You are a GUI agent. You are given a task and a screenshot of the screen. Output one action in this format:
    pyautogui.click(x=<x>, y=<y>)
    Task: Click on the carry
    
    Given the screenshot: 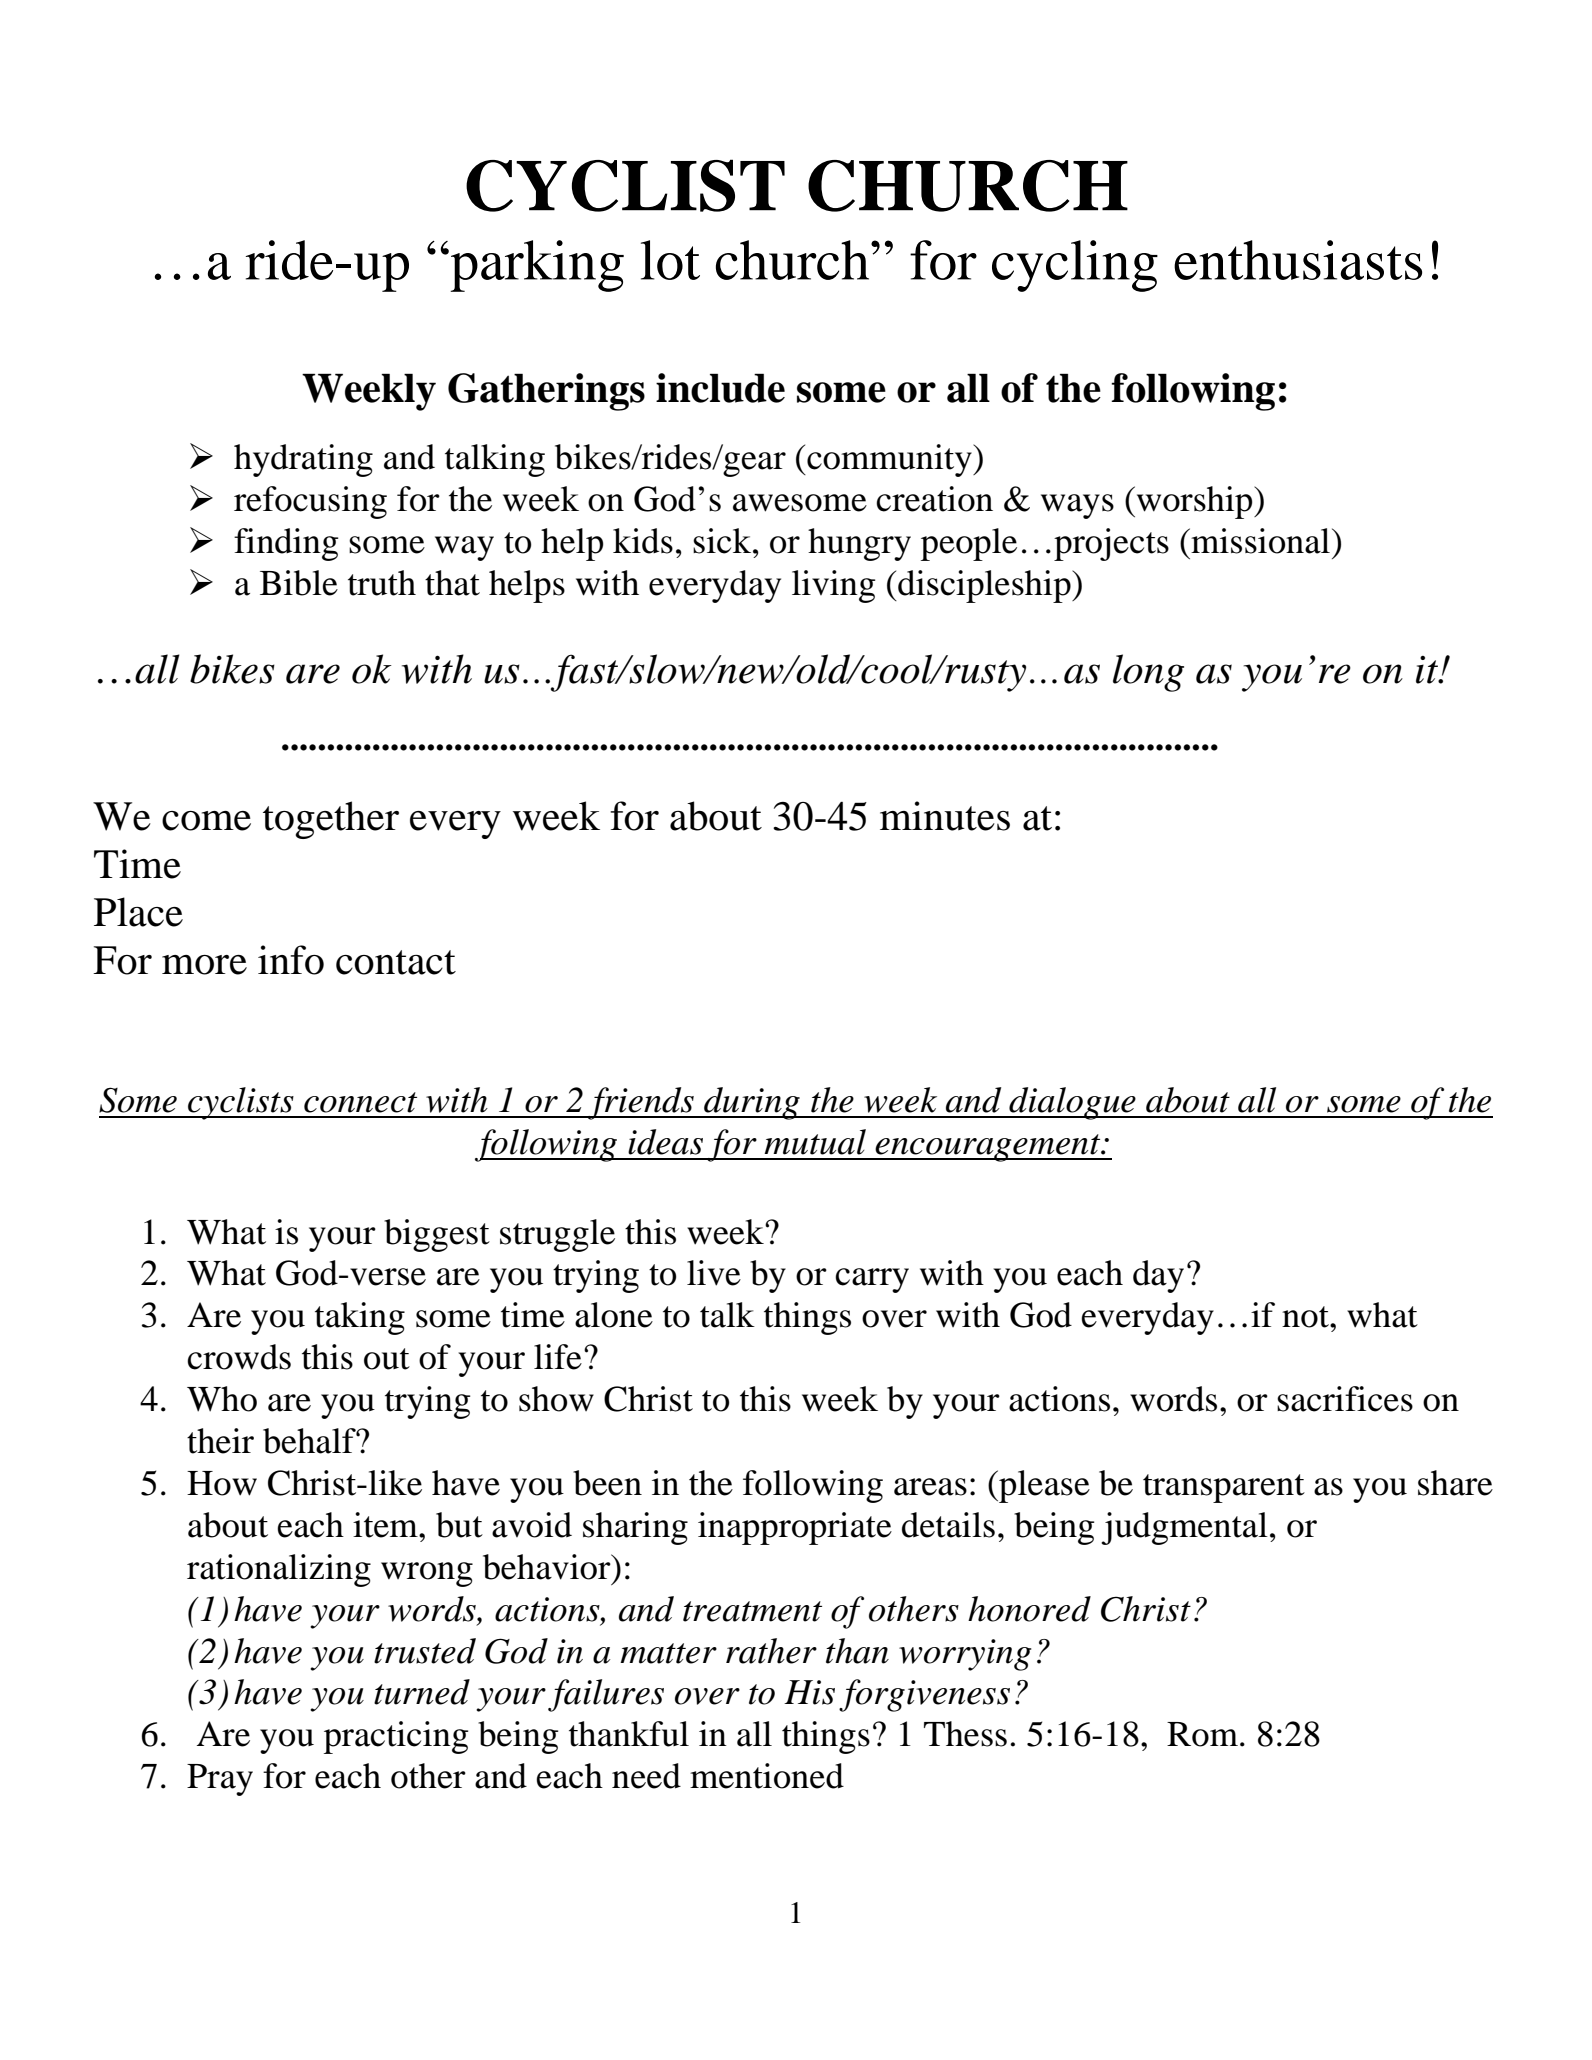 What is the action you would take?
    pyautogui.click(x=872, y=1280)
